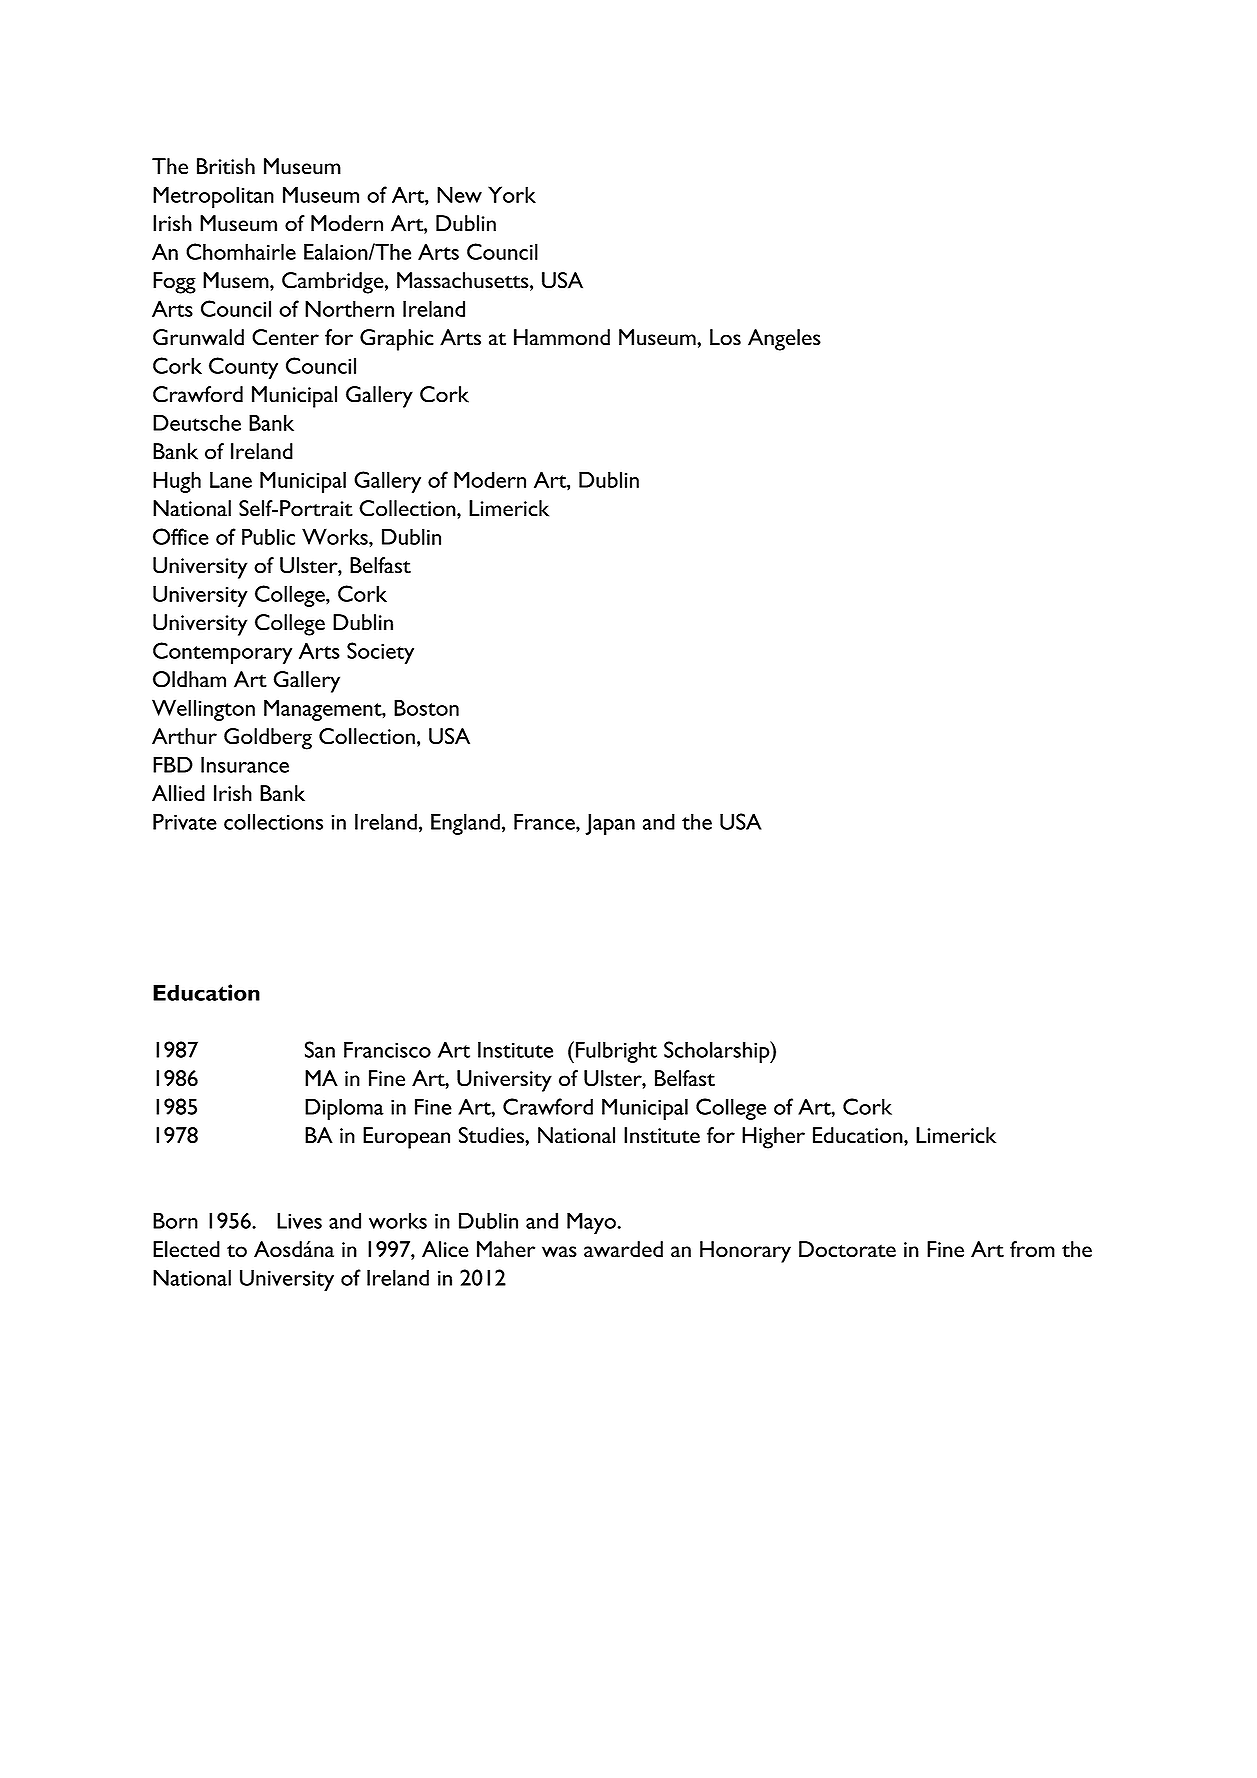  What do you see at coordinates (299, 1220) in the image?
I see `Lives` at bounding box center [299, 1220].
